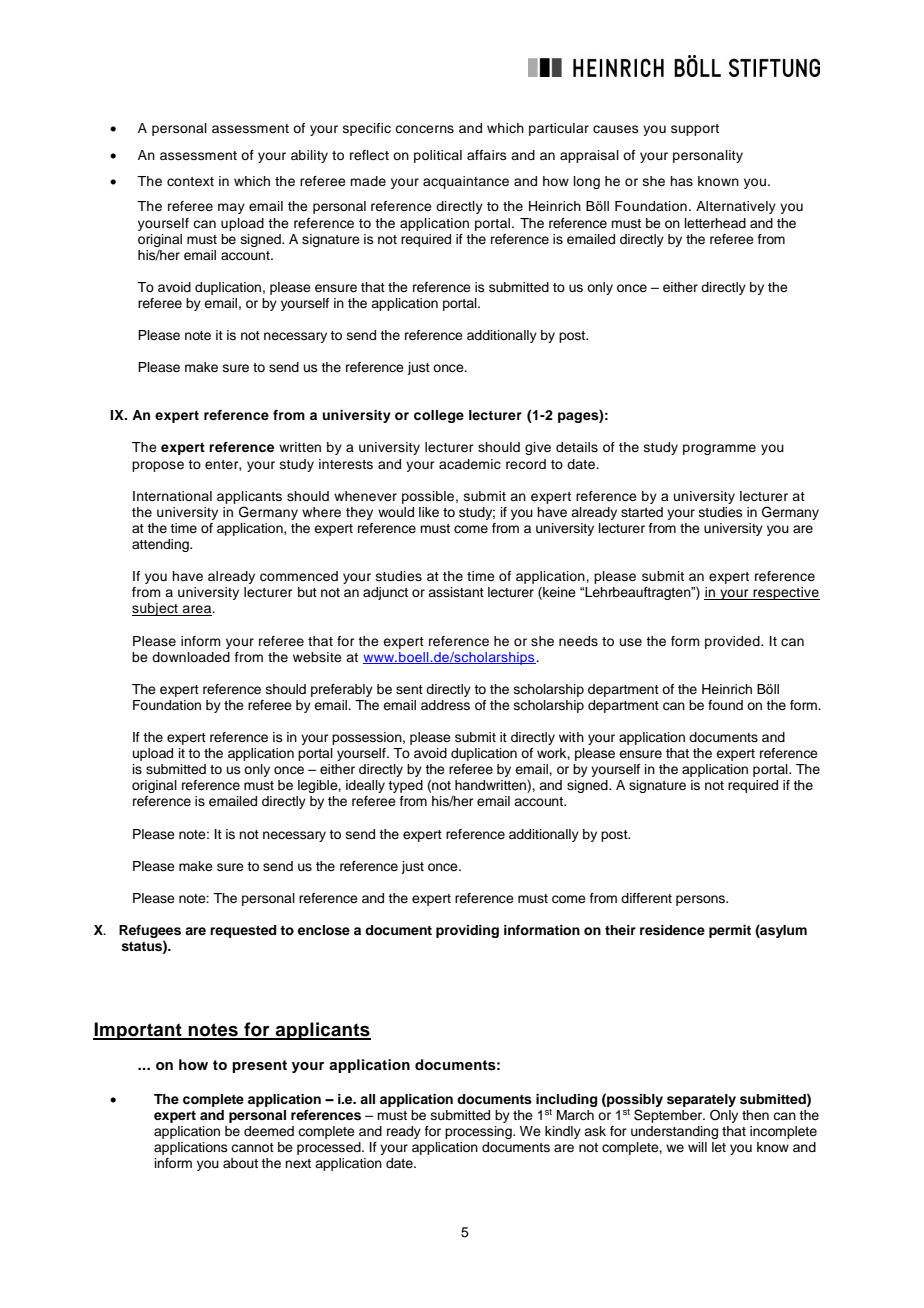  Describe the element at coordinates (190, 181) in the screenshot. I see `context` at that location.
